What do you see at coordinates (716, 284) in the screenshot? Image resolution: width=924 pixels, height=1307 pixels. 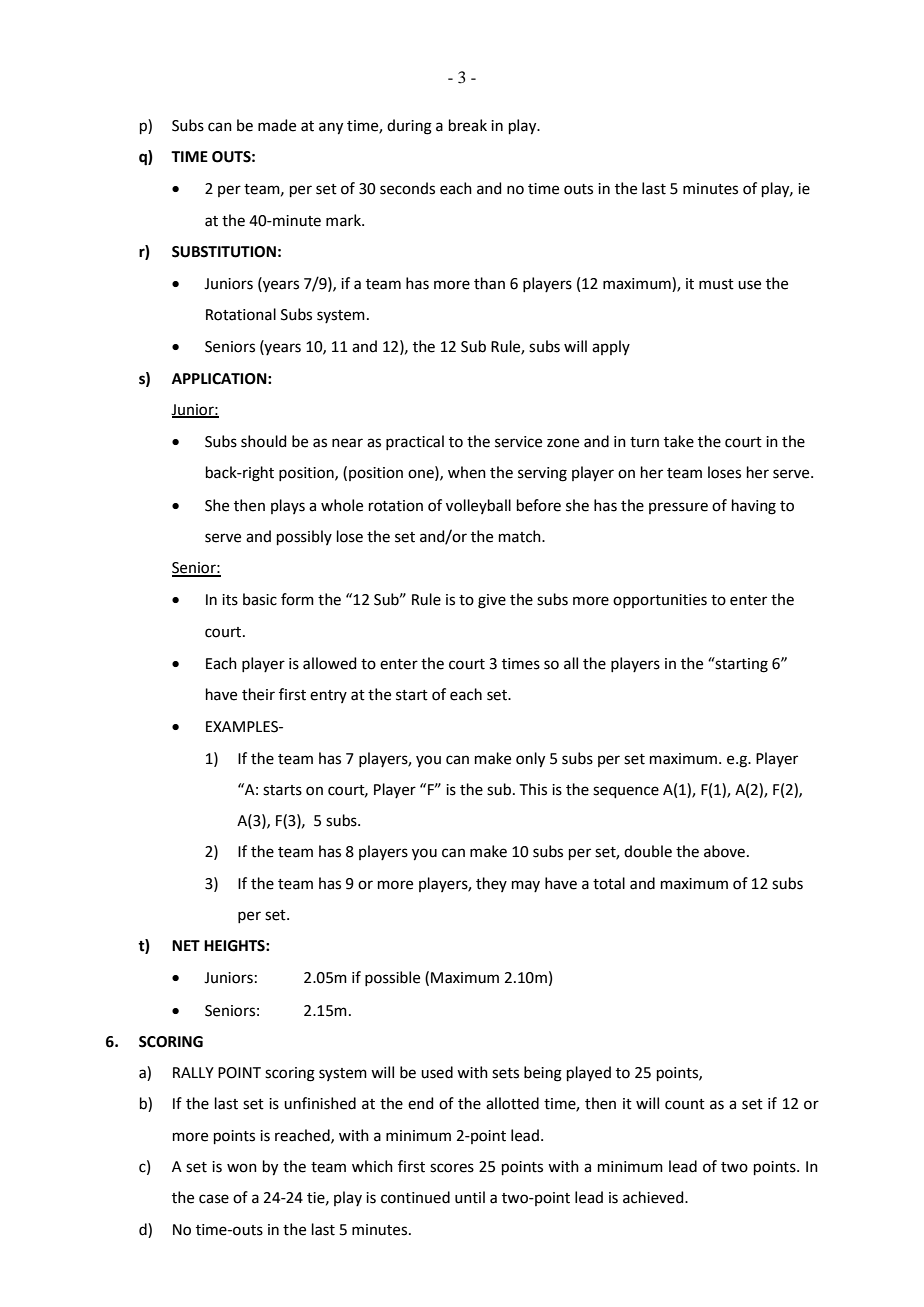 I see `must` at bounding box center [716, 284].
